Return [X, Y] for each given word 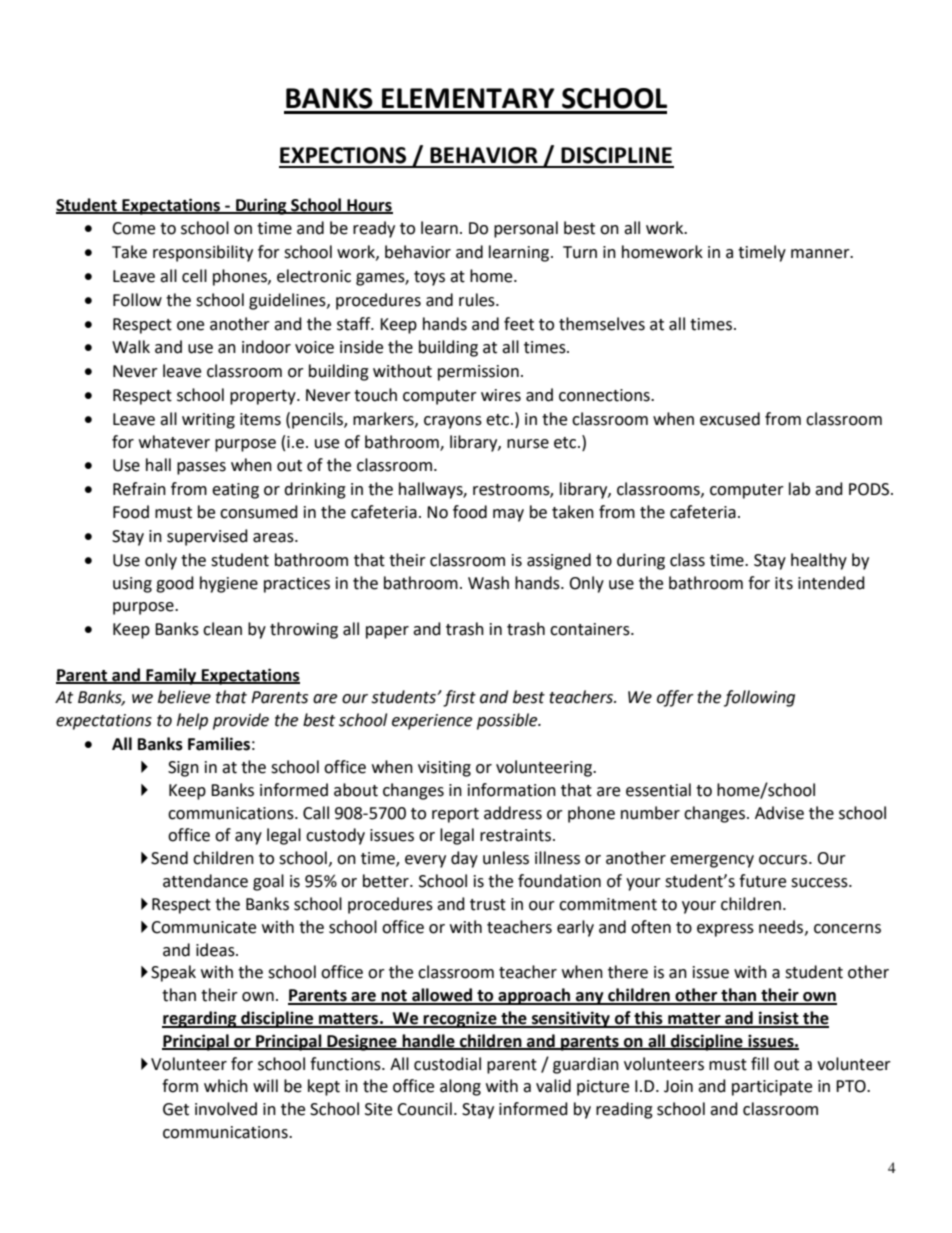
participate [772, 1088]
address [513, 813]
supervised [207, 537]
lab [799, 489]
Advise [779, 813]
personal [526, 229]
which [226, 1086]
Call [316, 813]
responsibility [203, 253]
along [460, 1087]
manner [821, 254]
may [508, 515]
